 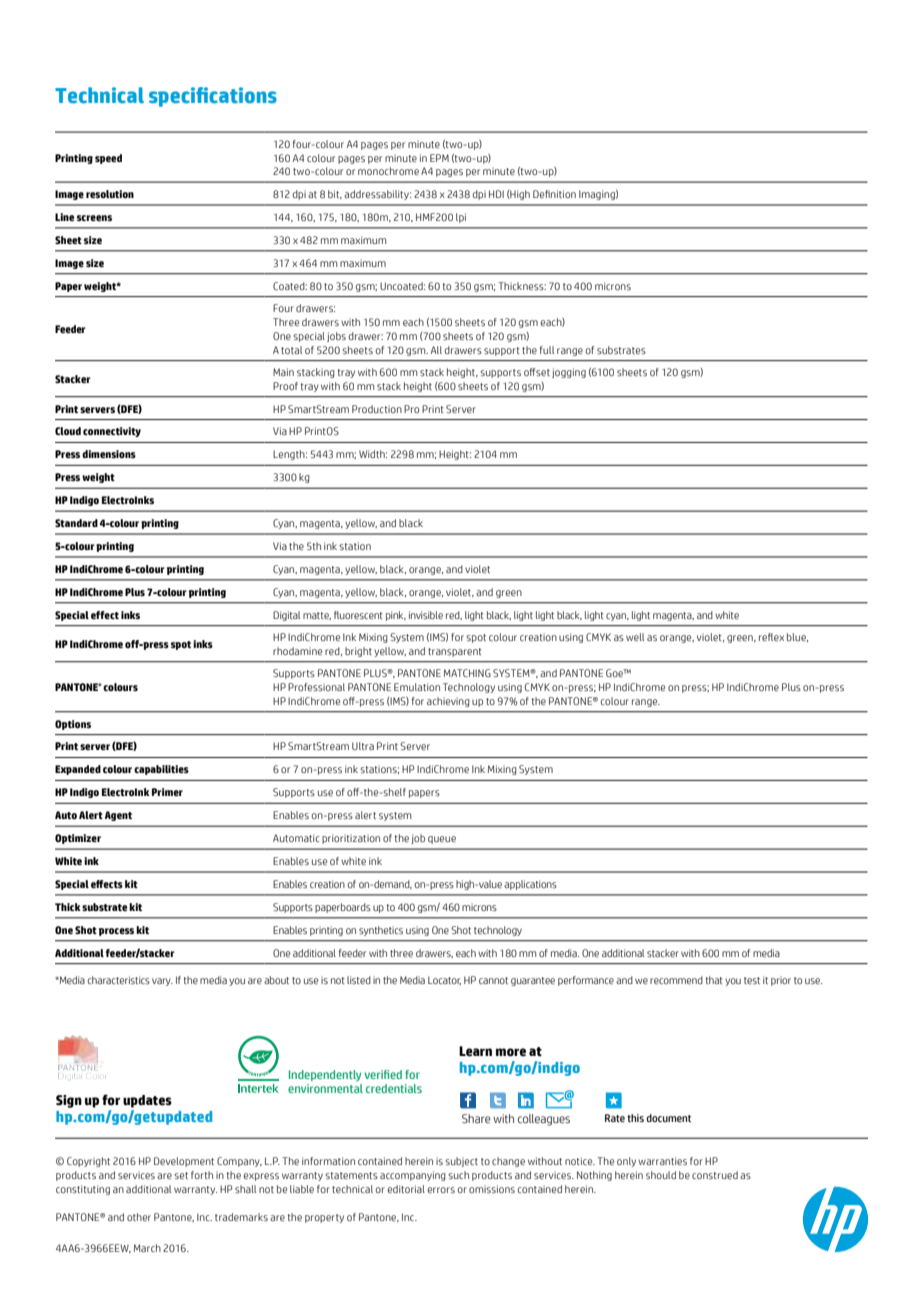 I want to click on speed, so click(x=108, y=159).
